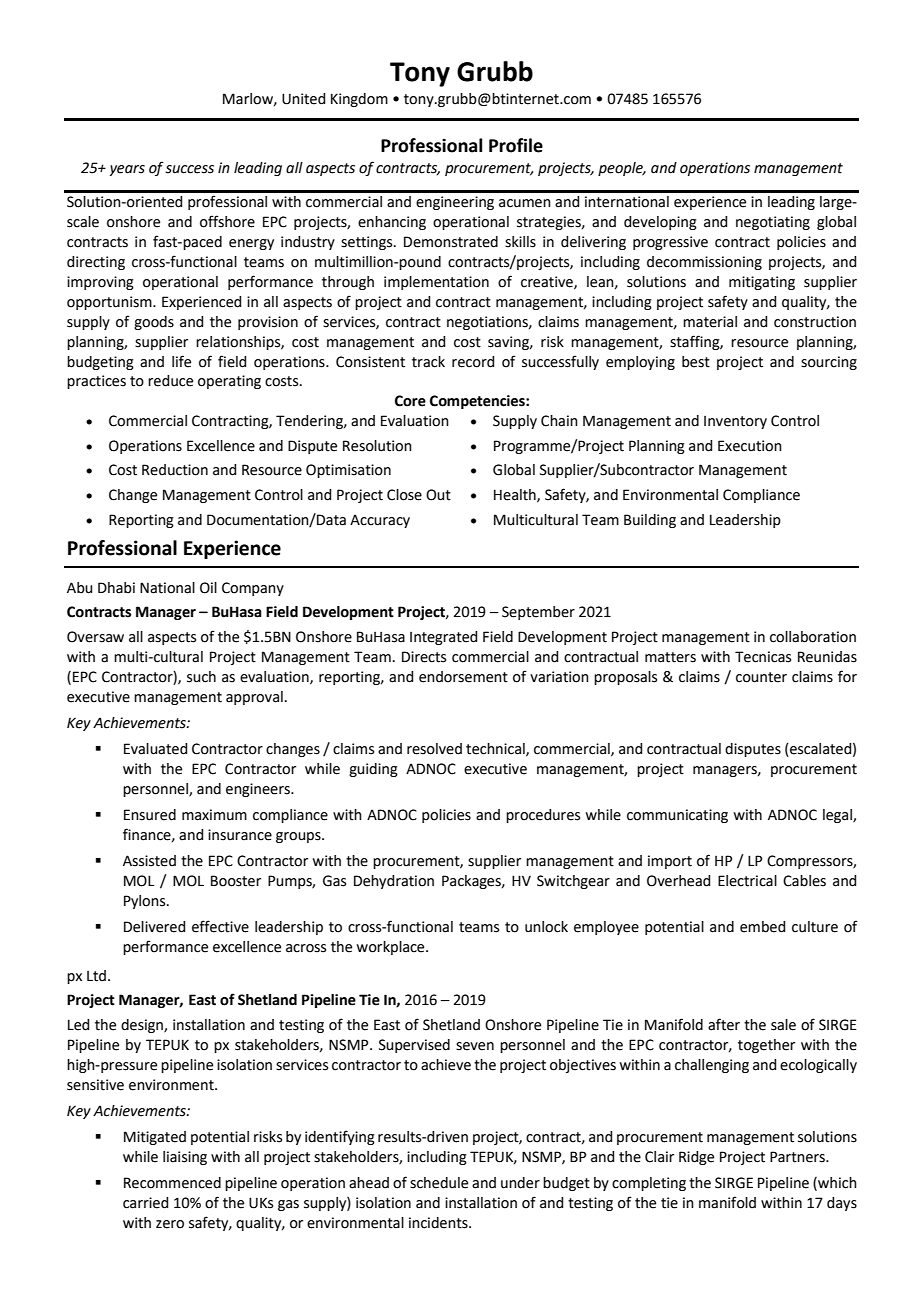 The width and height of the image is (924, 1307). What do you see at coordinates (516, 145) in the image?
I see `Profile` at bounding box center [516, 145].
